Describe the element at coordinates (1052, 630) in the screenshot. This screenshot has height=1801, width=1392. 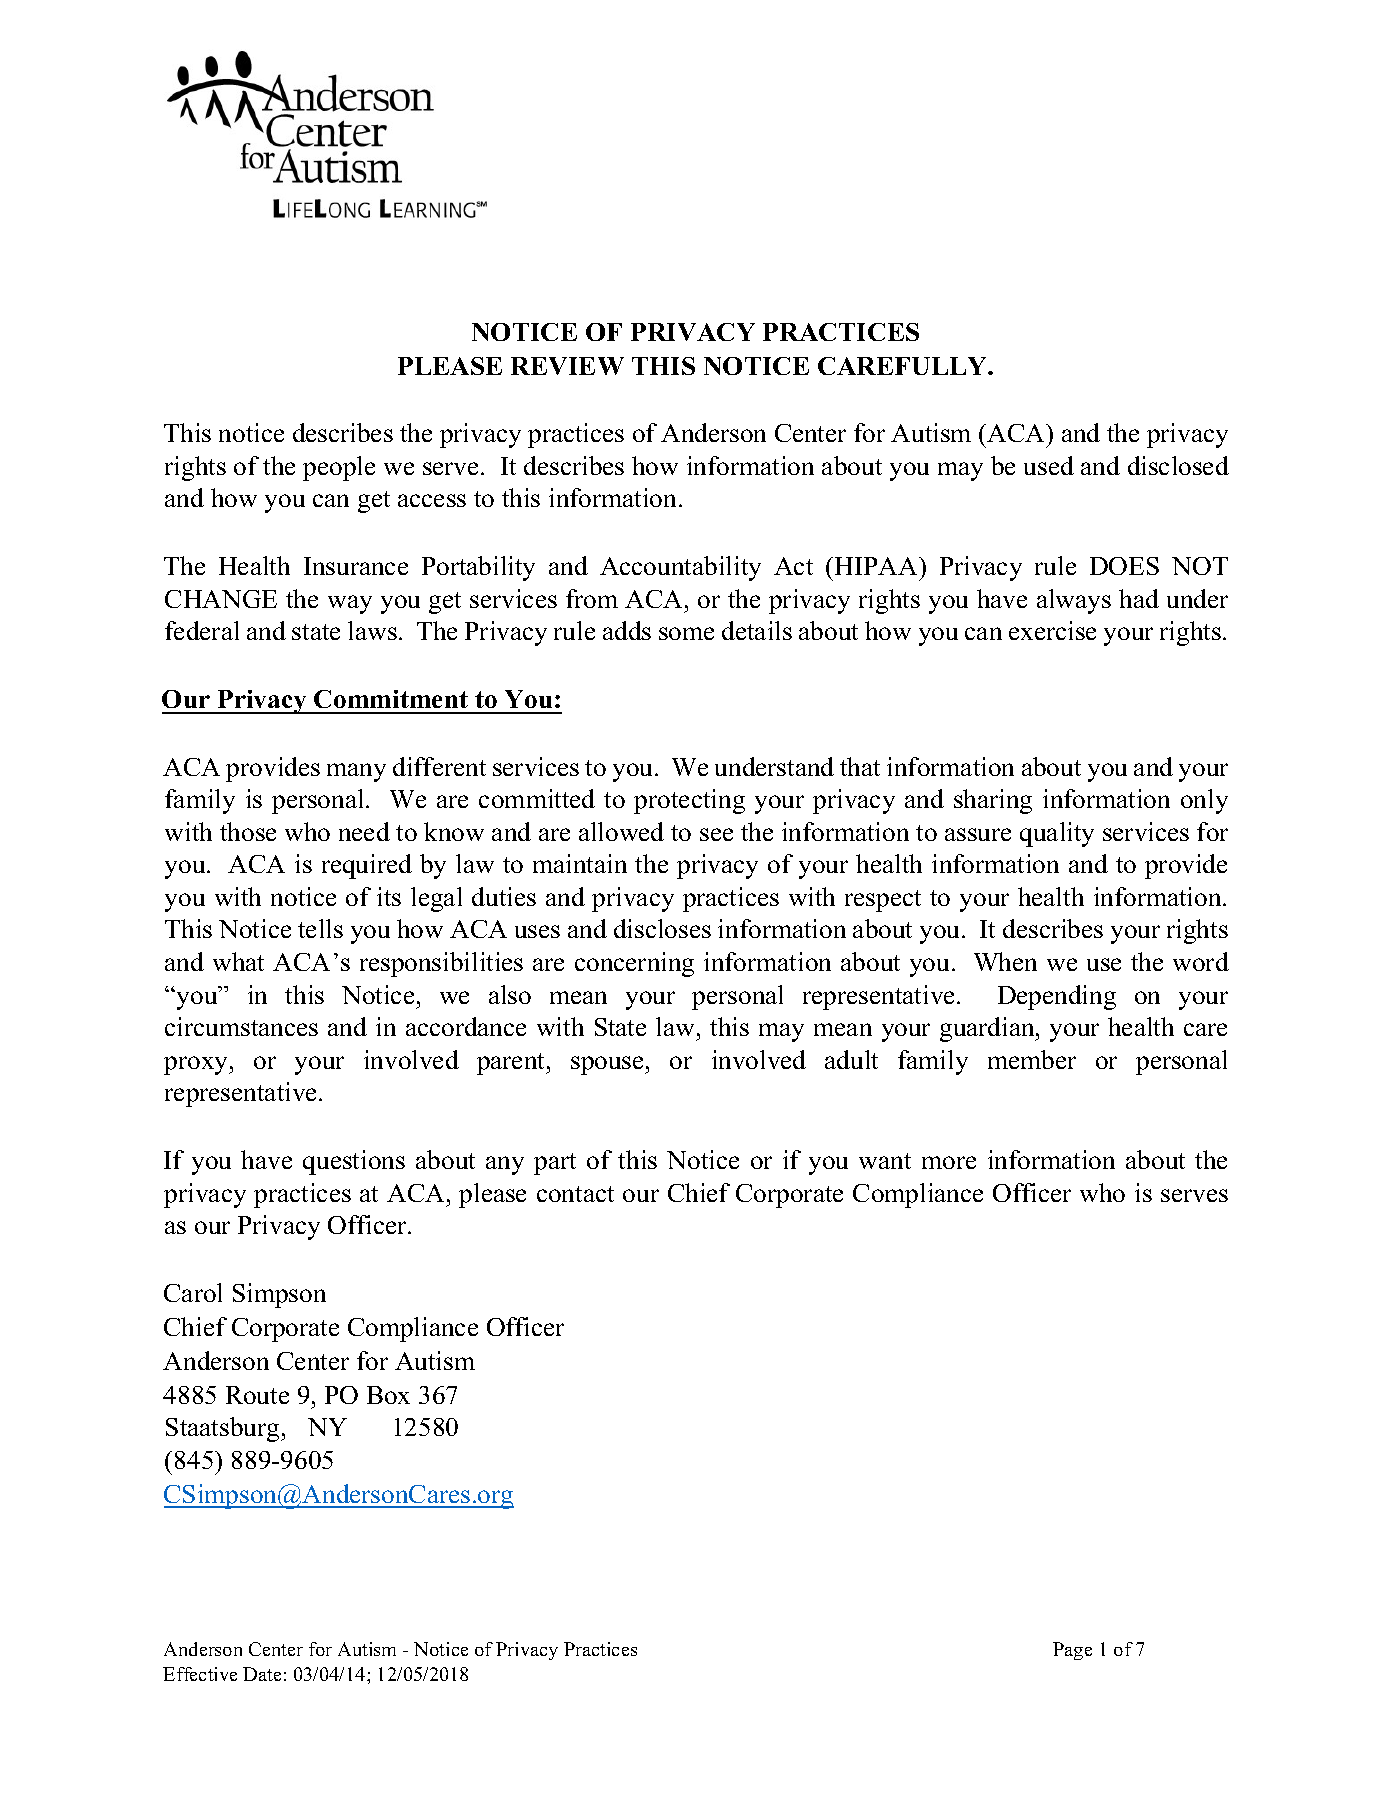
I see `exercise` at that location.
